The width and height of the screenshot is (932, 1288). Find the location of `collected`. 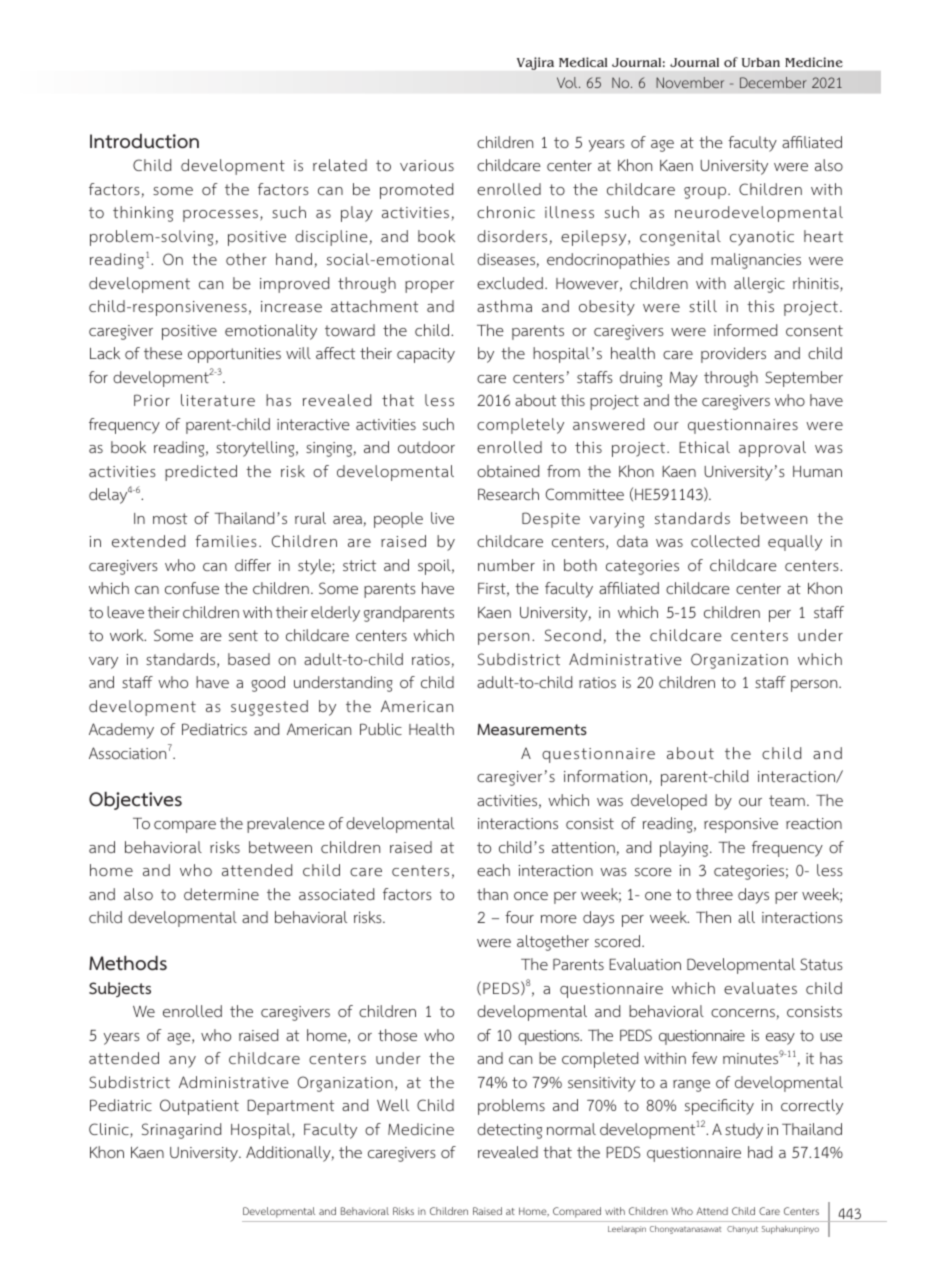

collected is located at coordinates (725, 541).
